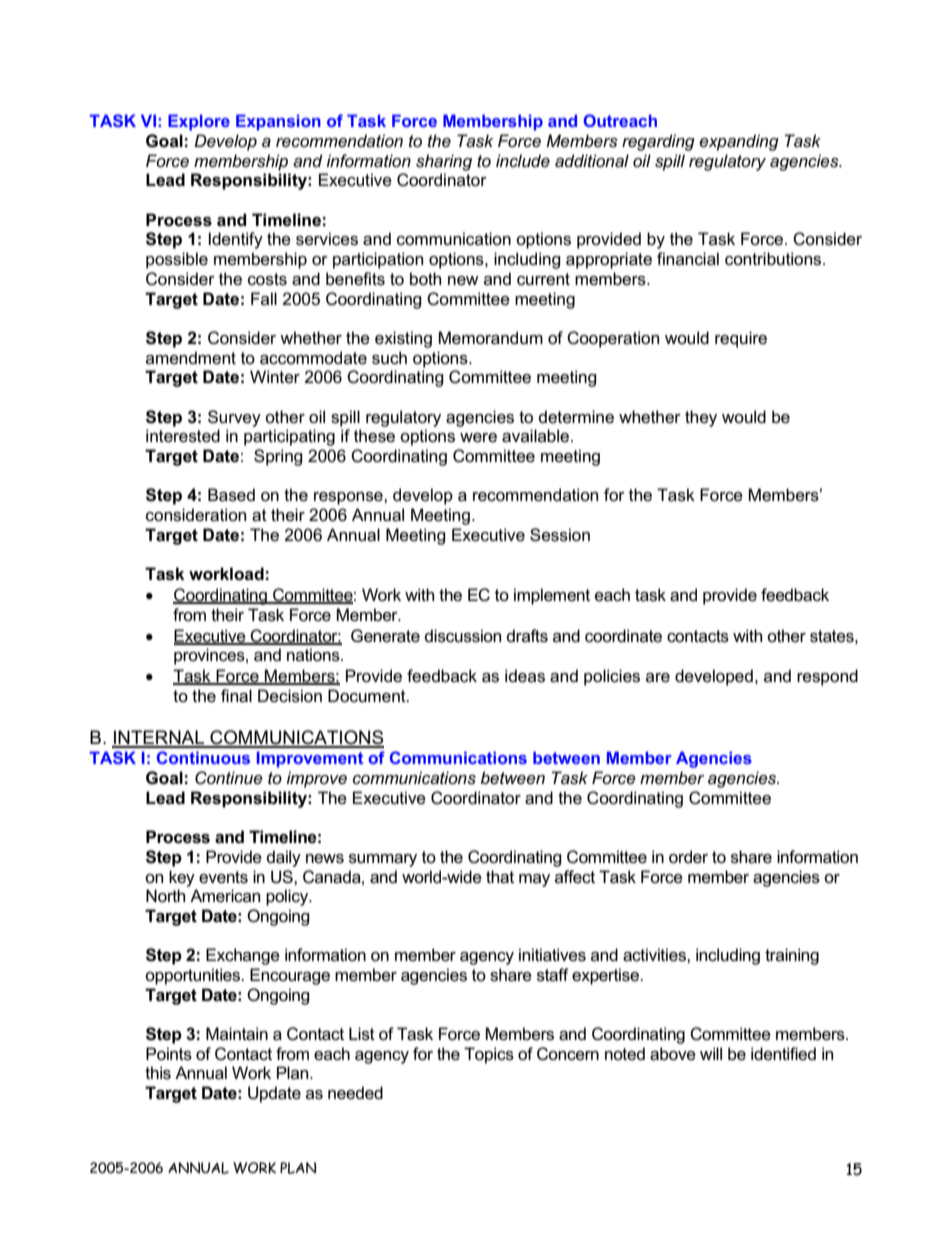  I want to click on include, so click(523, 160).
